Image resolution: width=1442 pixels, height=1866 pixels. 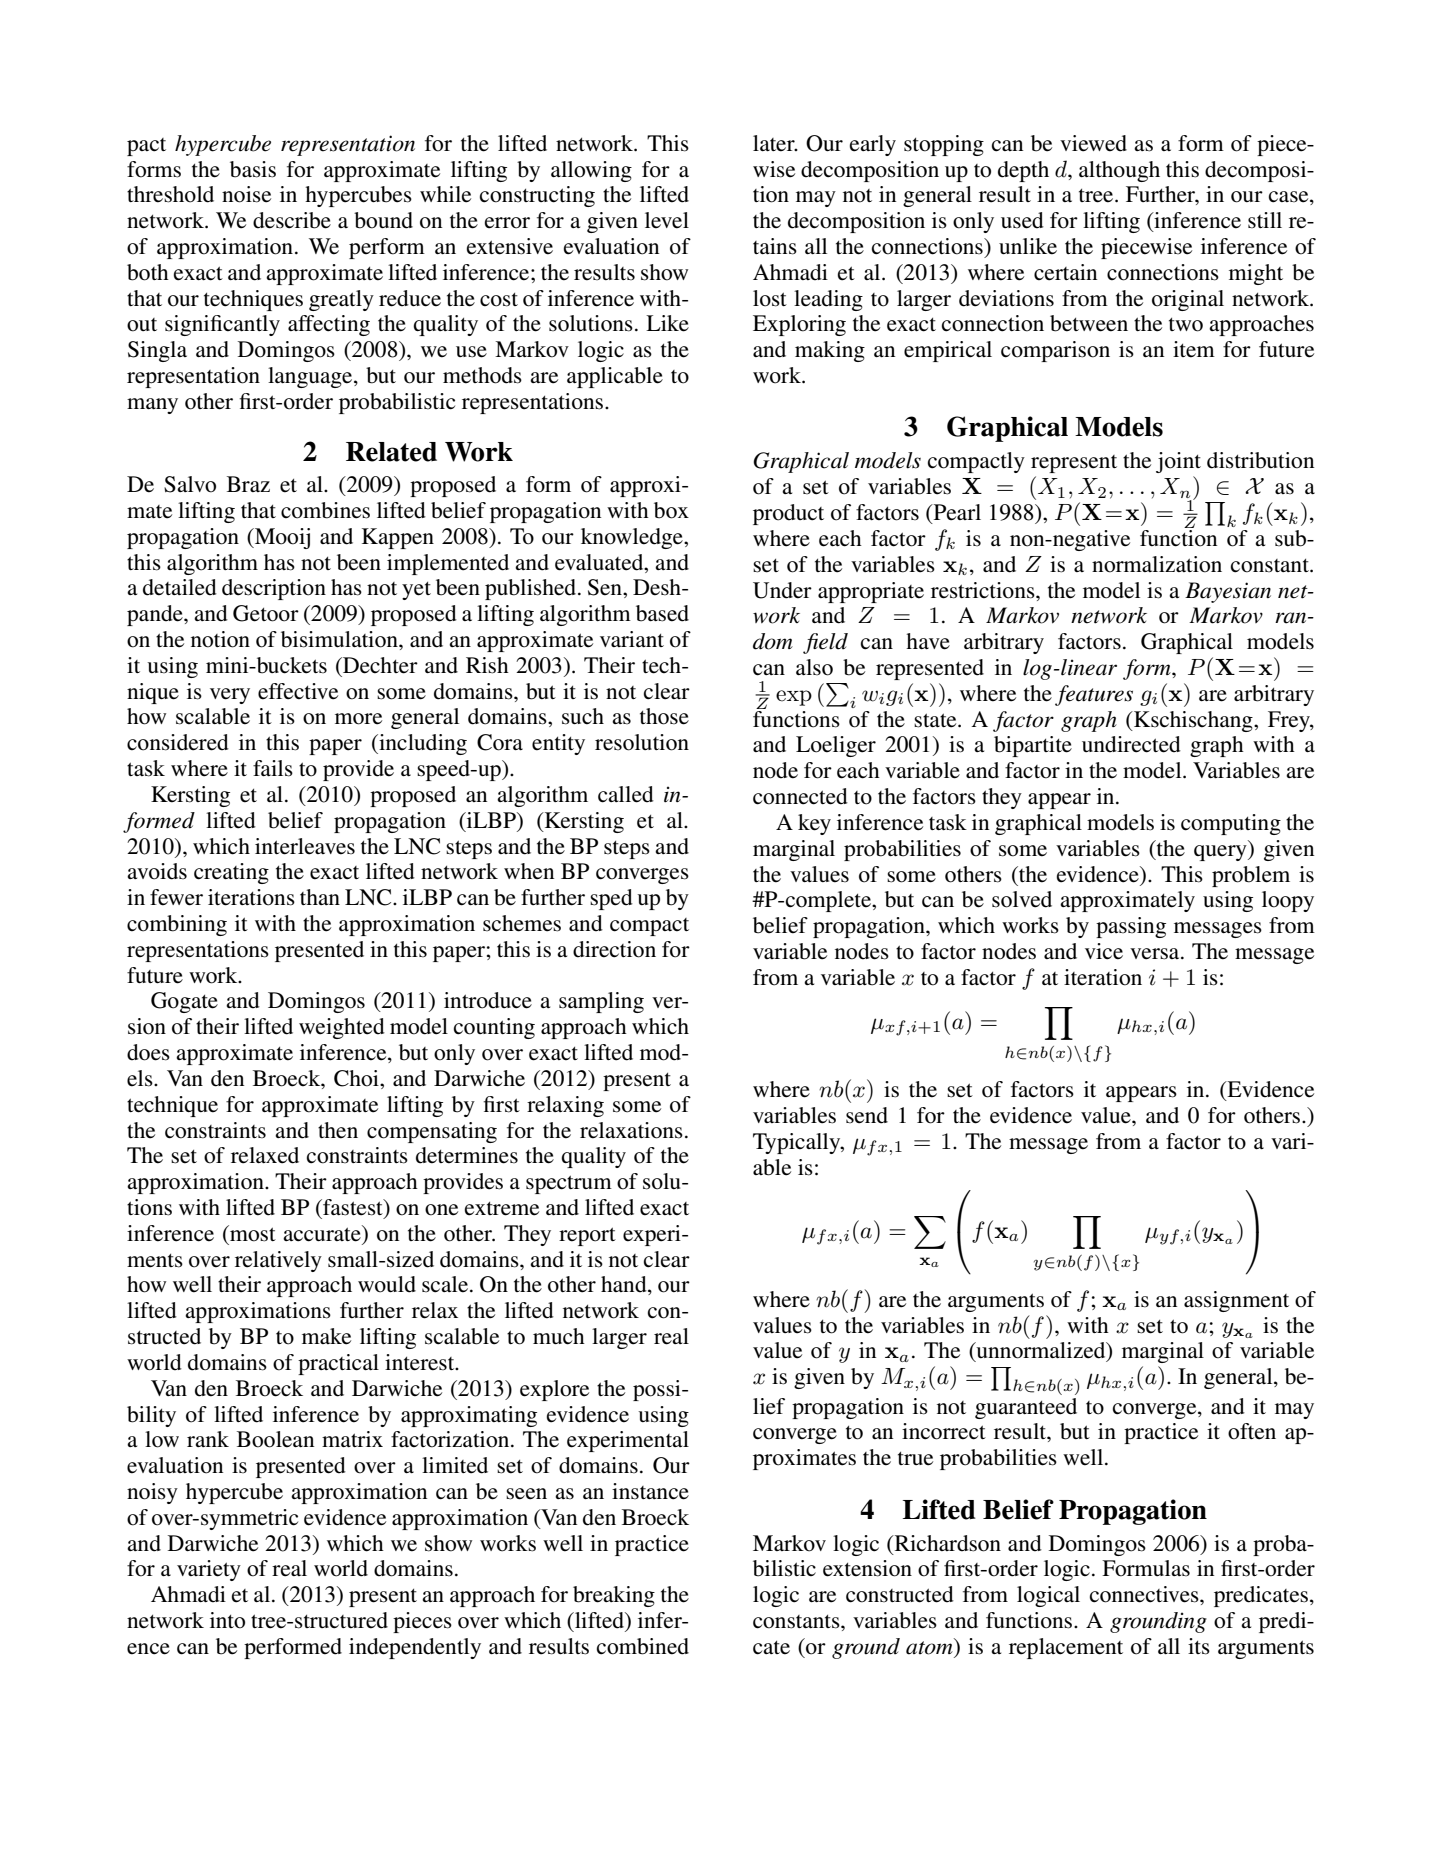 I want to click on noise, so click(x=246, y=194).
